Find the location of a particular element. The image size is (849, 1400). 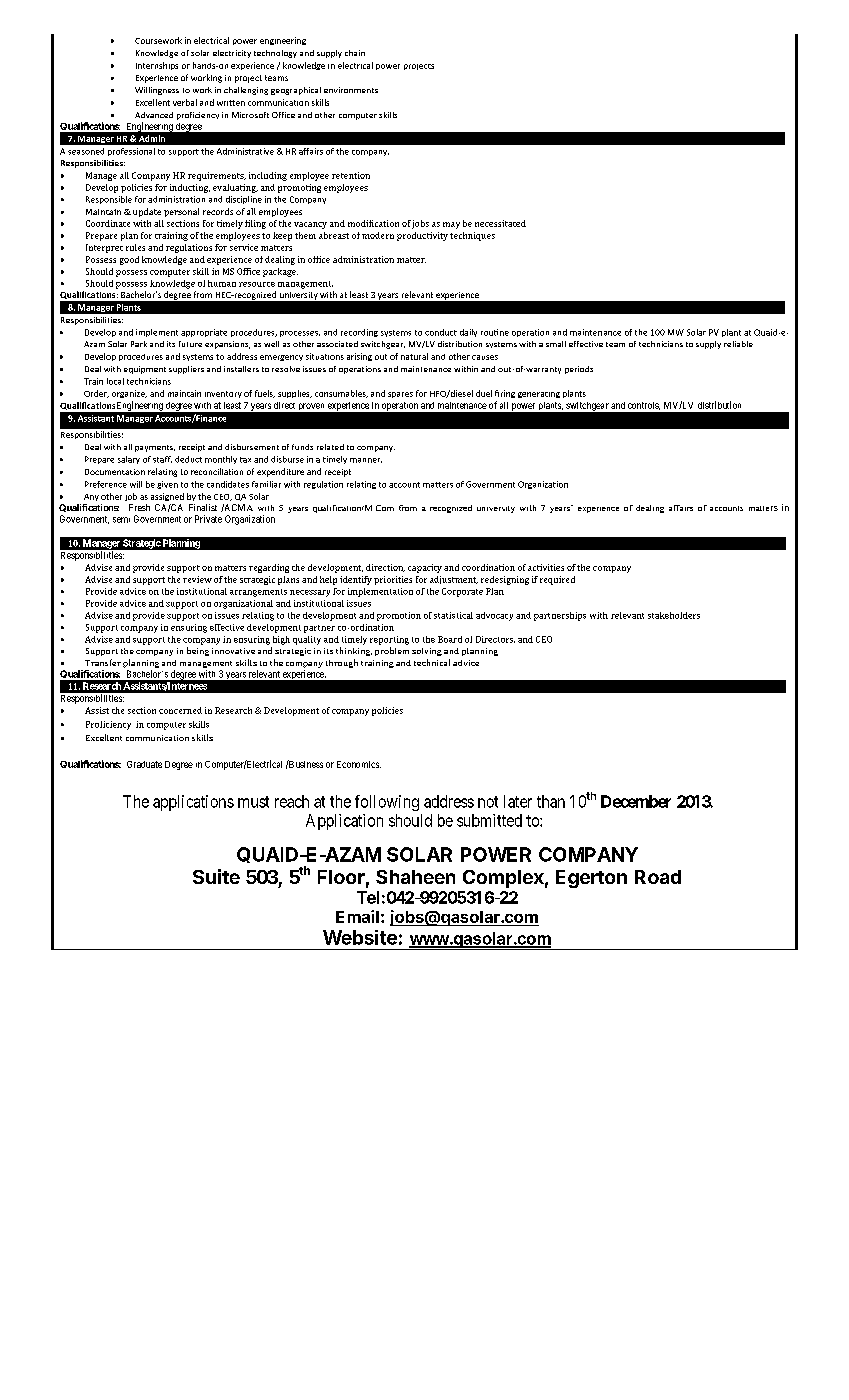

Road is located at coordinates (658, 877).
